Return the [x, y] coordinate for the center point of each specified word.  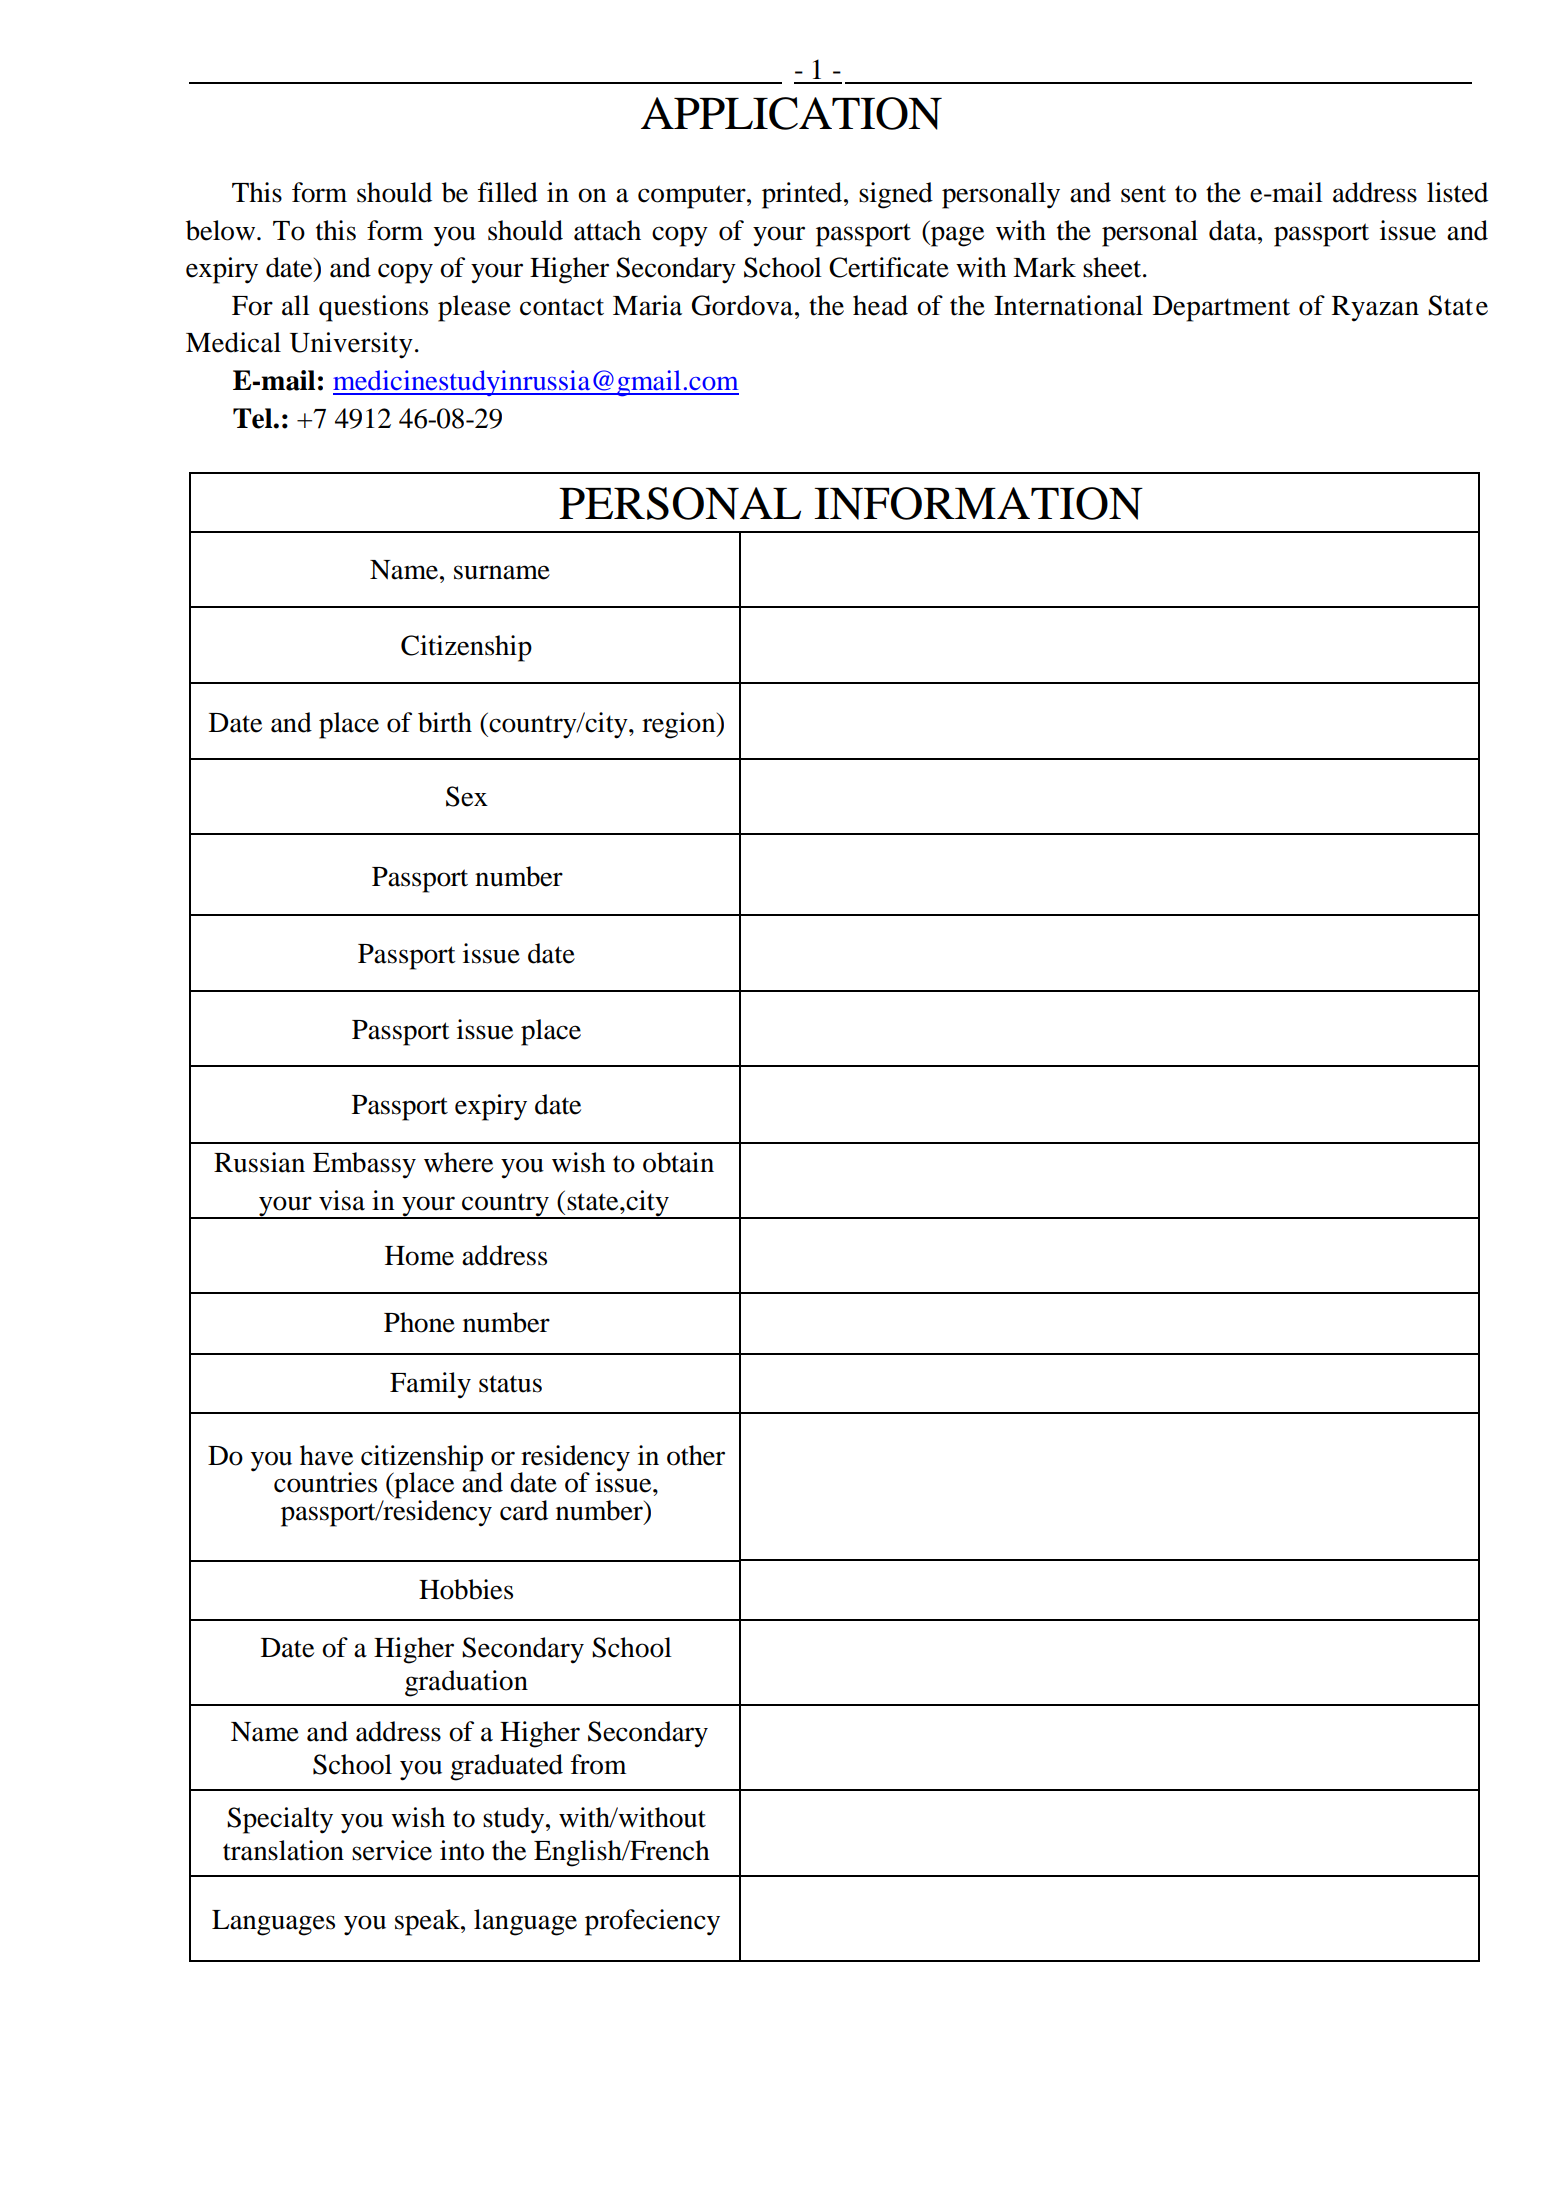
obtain [678, 1162]
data [1234, 230]
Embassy [364, 1165]
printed [803, 195]
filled [508, 192]
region [680, 725]
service [392, 1850]
